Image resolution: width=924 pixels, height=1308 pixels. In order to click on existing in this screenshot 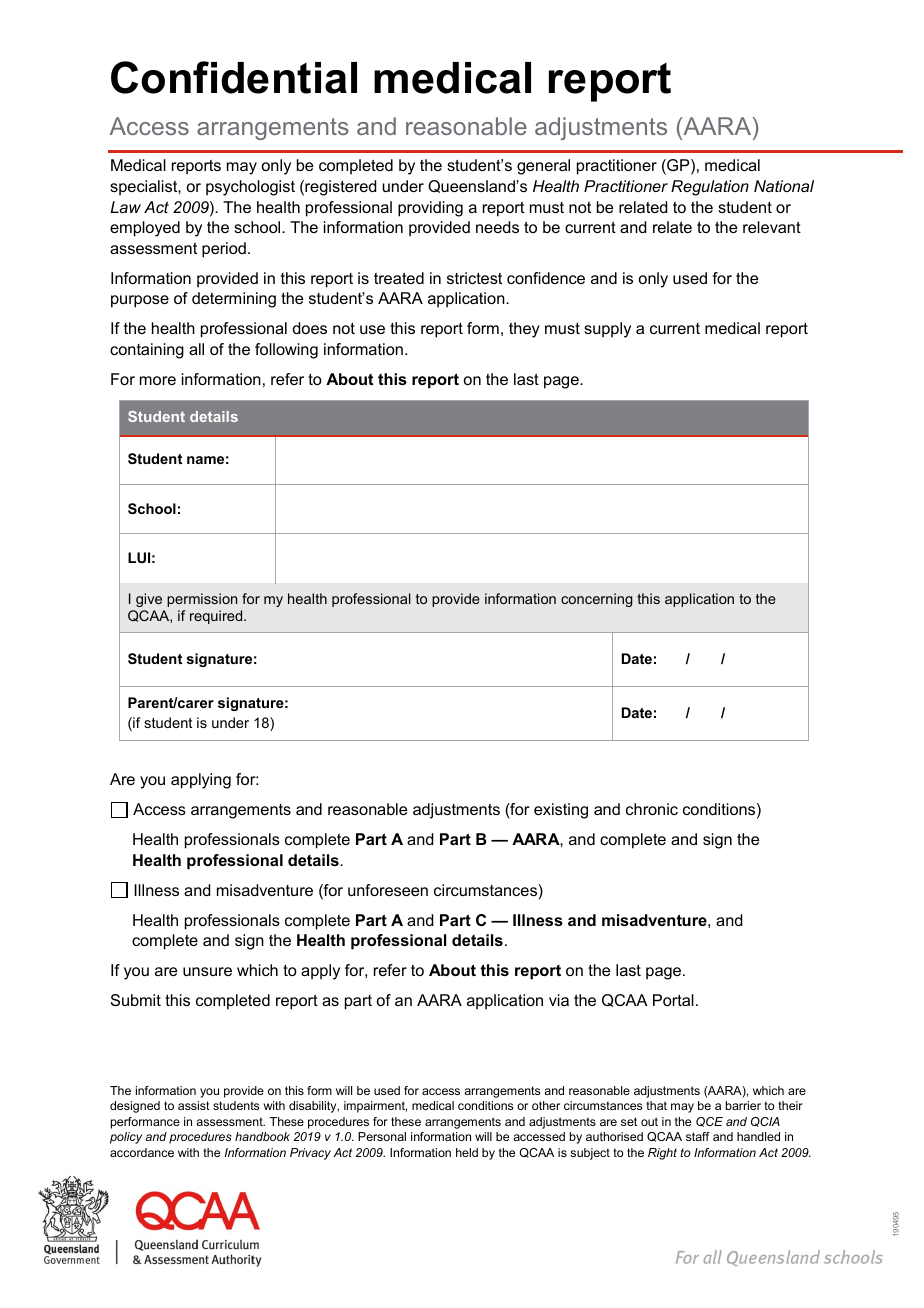, I will do `click(561, 811)`.
